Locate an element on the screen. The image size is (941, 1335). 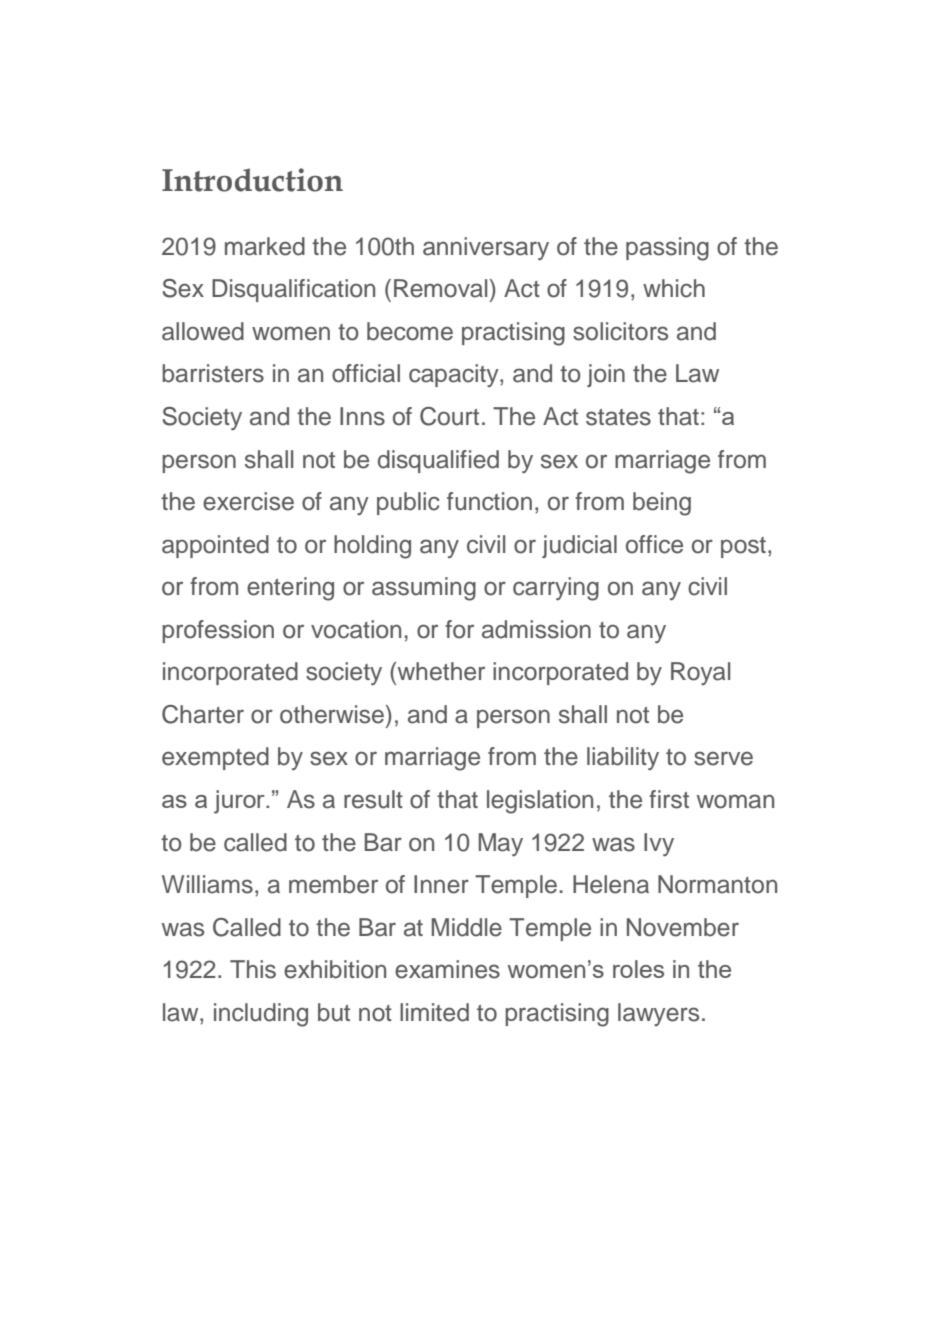
passing is located at coordinates (667, 249).
